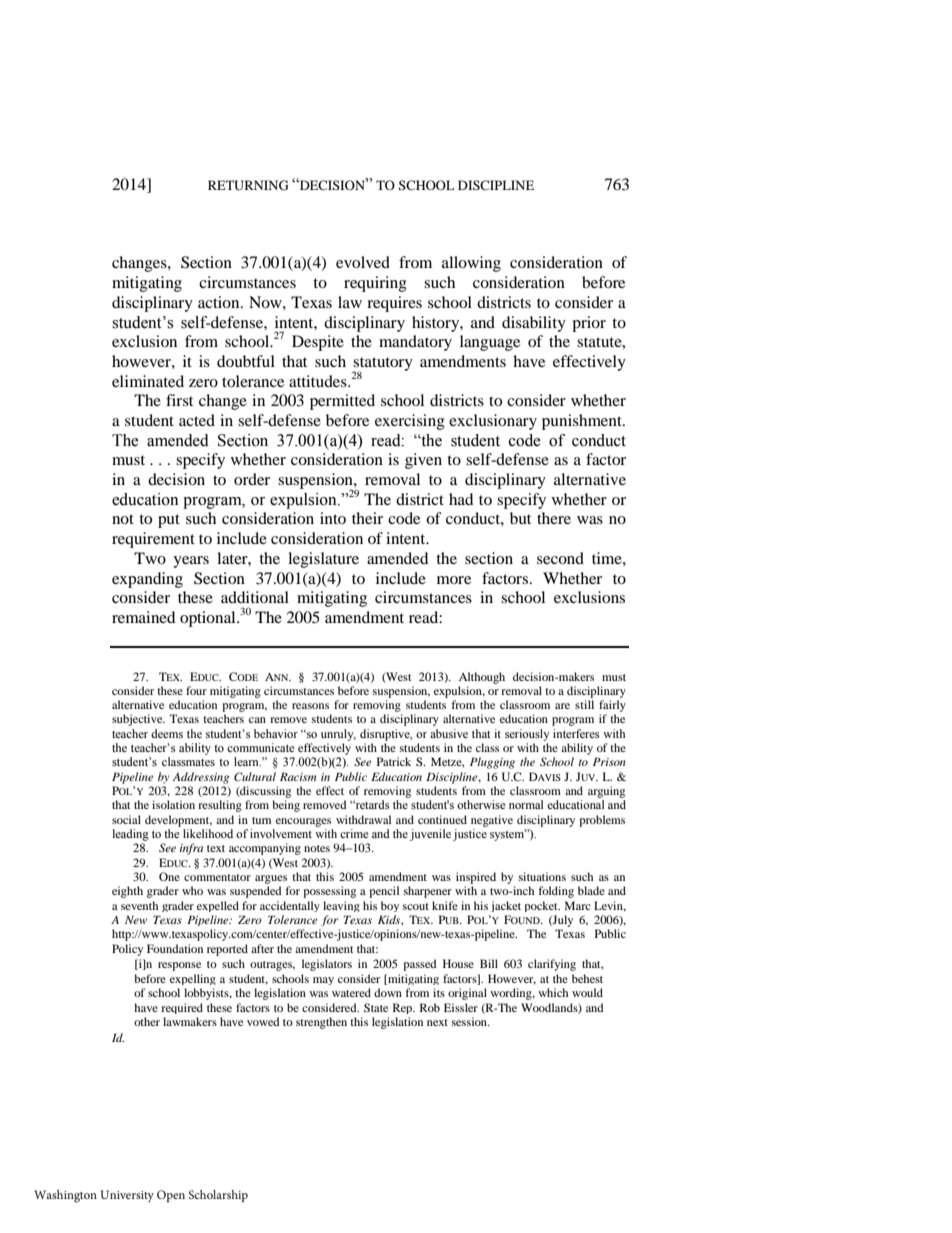  Describe the element at coordinates (527, 735) in the screenshot. I see `seriously` at that location.
